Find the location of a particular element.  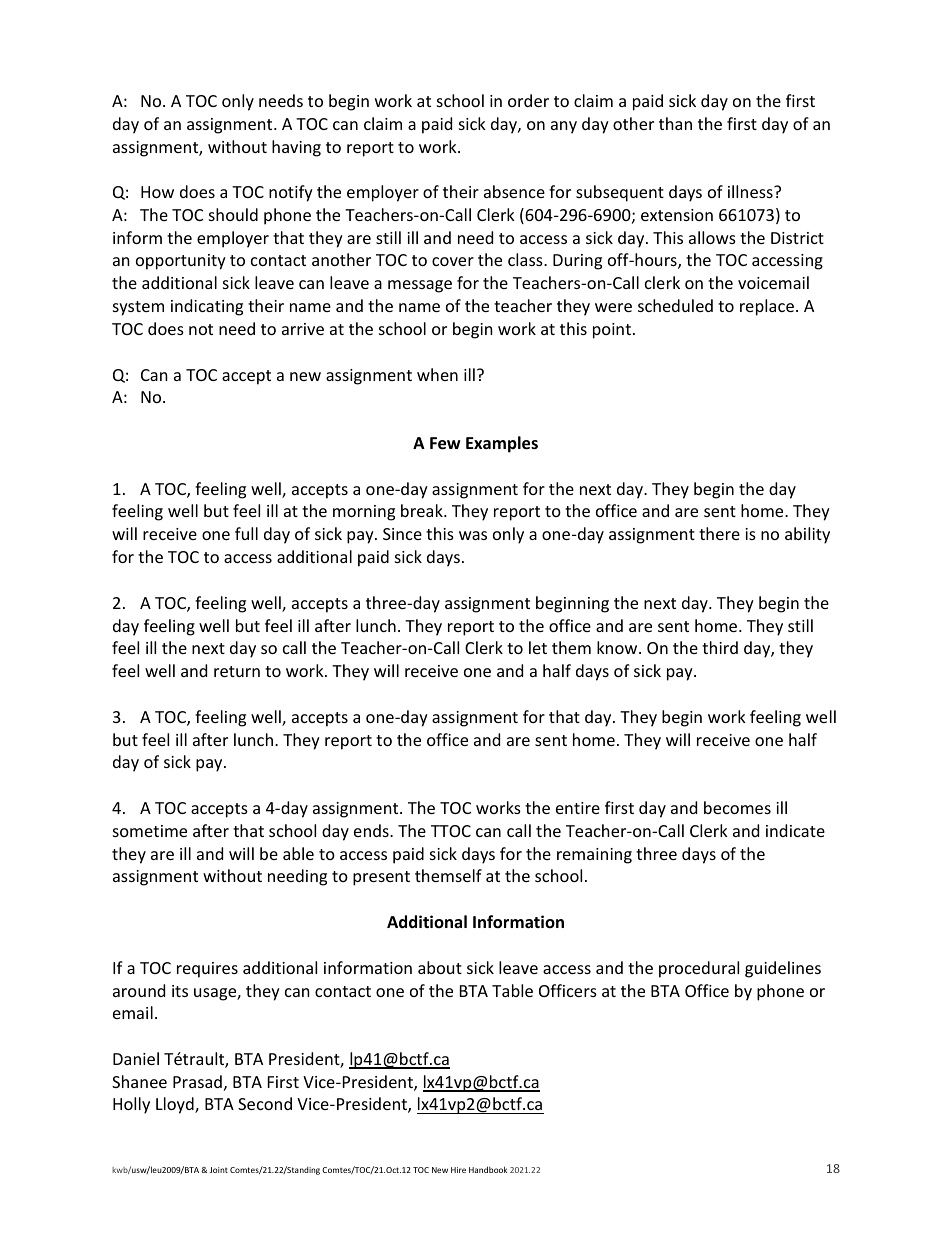

order is located at coordinates (528, 100).
